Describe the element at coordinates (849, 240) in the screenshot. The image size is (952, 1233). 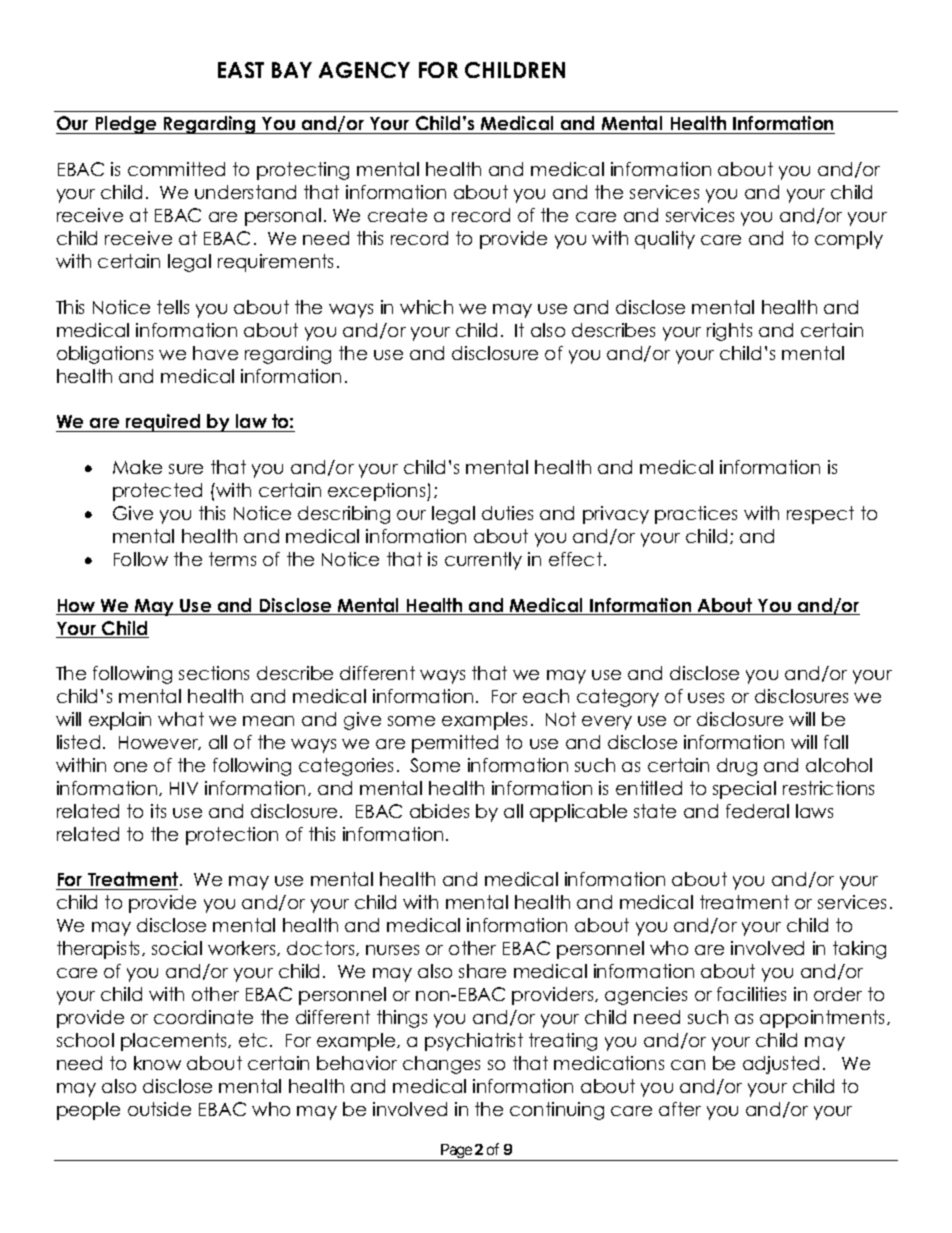
I see `comply` at that location.
